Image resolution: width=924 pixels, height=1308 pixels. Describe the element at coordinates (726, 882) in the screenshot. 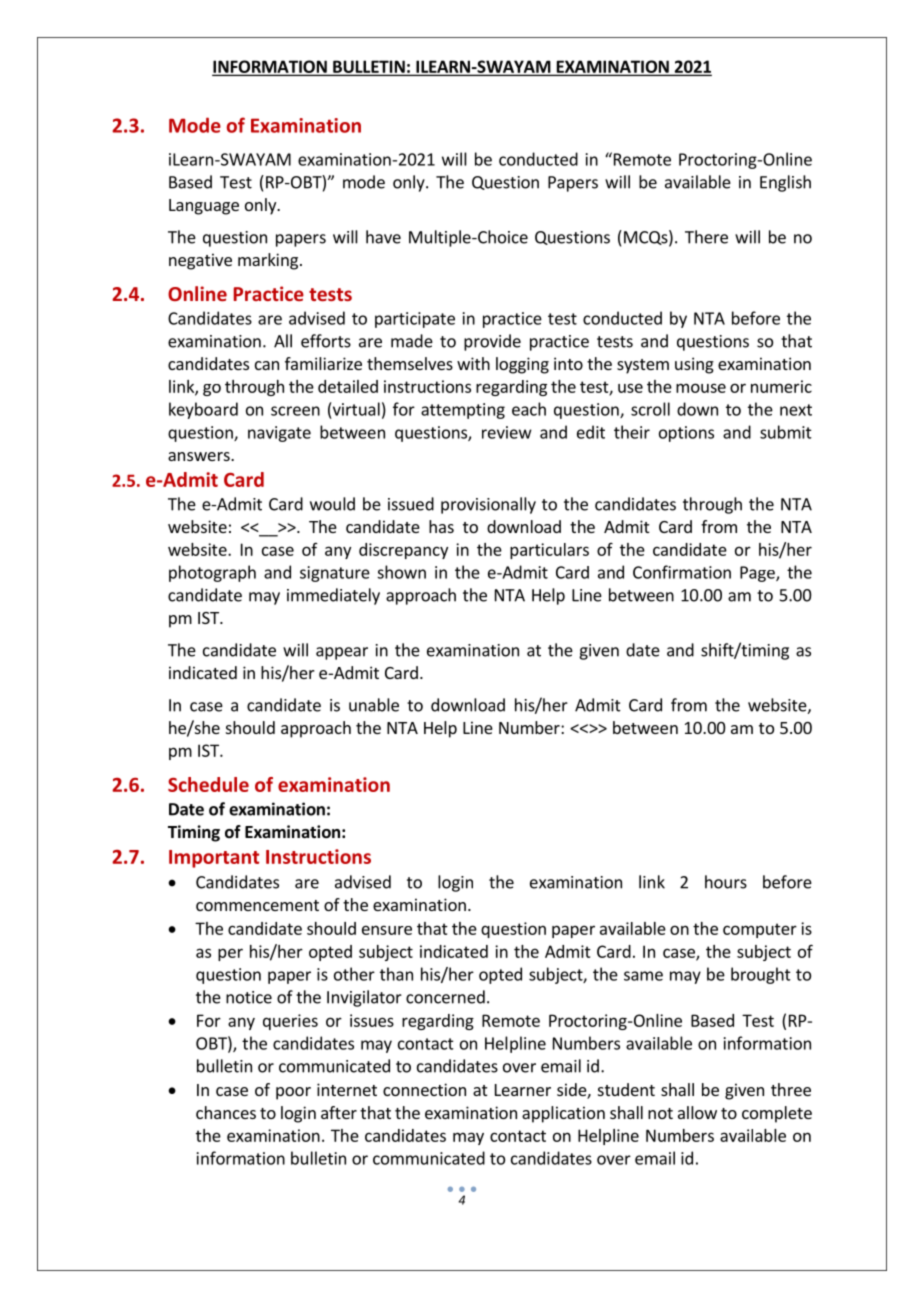

I see `hours` at that location.
